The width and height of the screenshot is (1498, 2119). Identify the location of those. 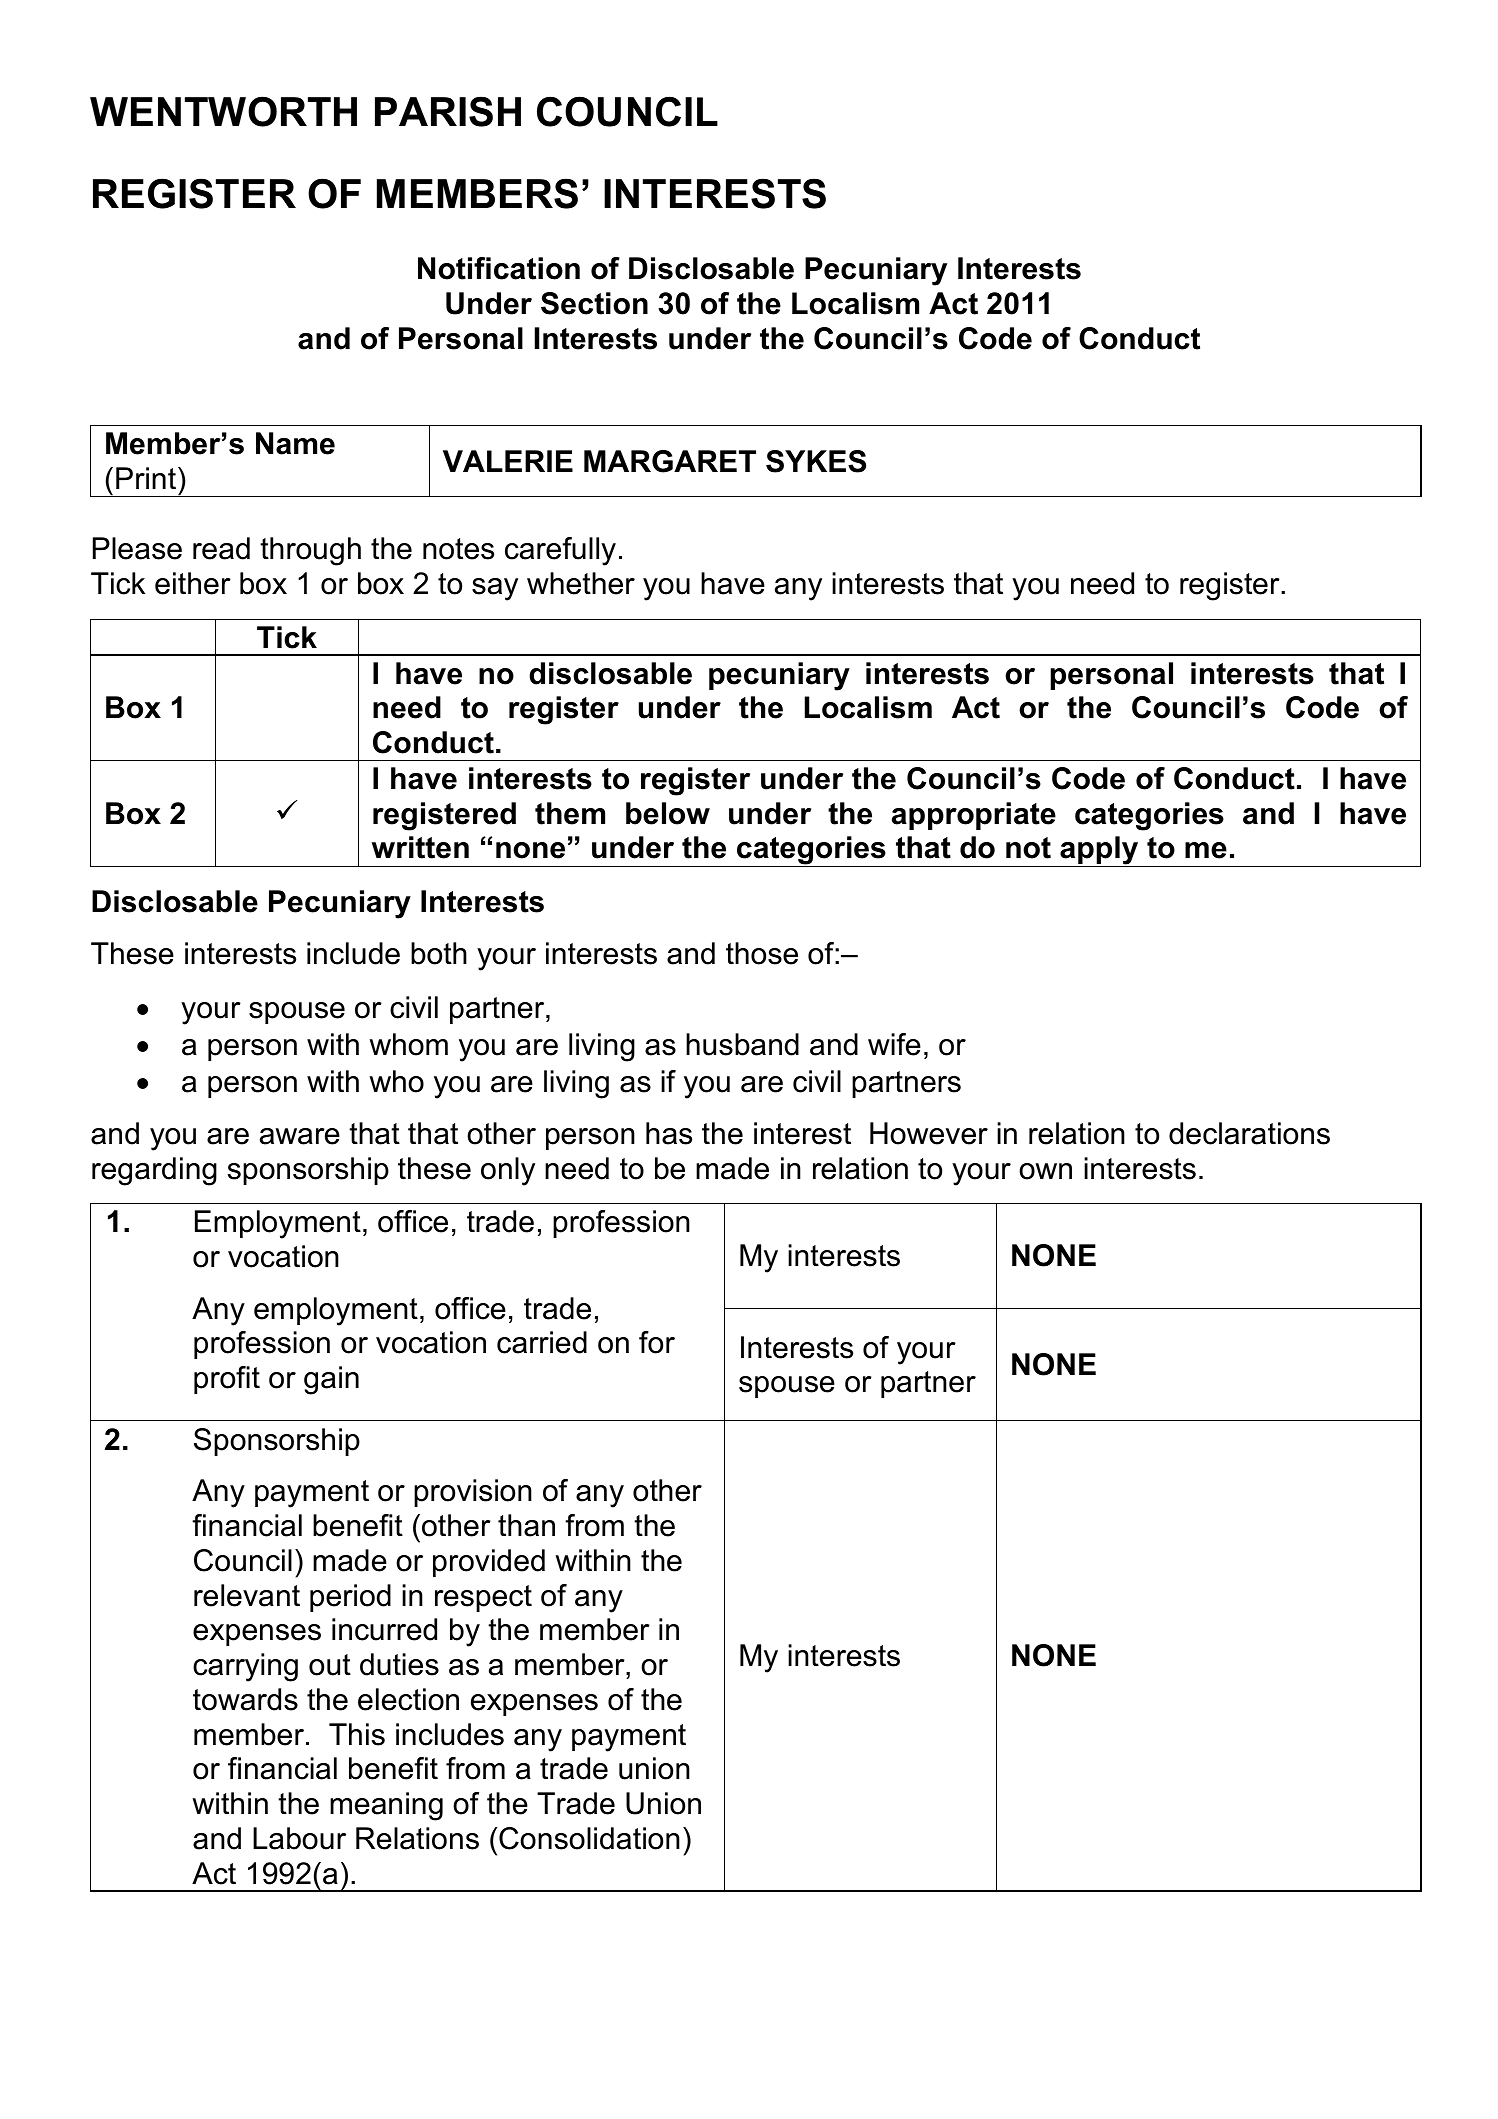
(762, 953).
